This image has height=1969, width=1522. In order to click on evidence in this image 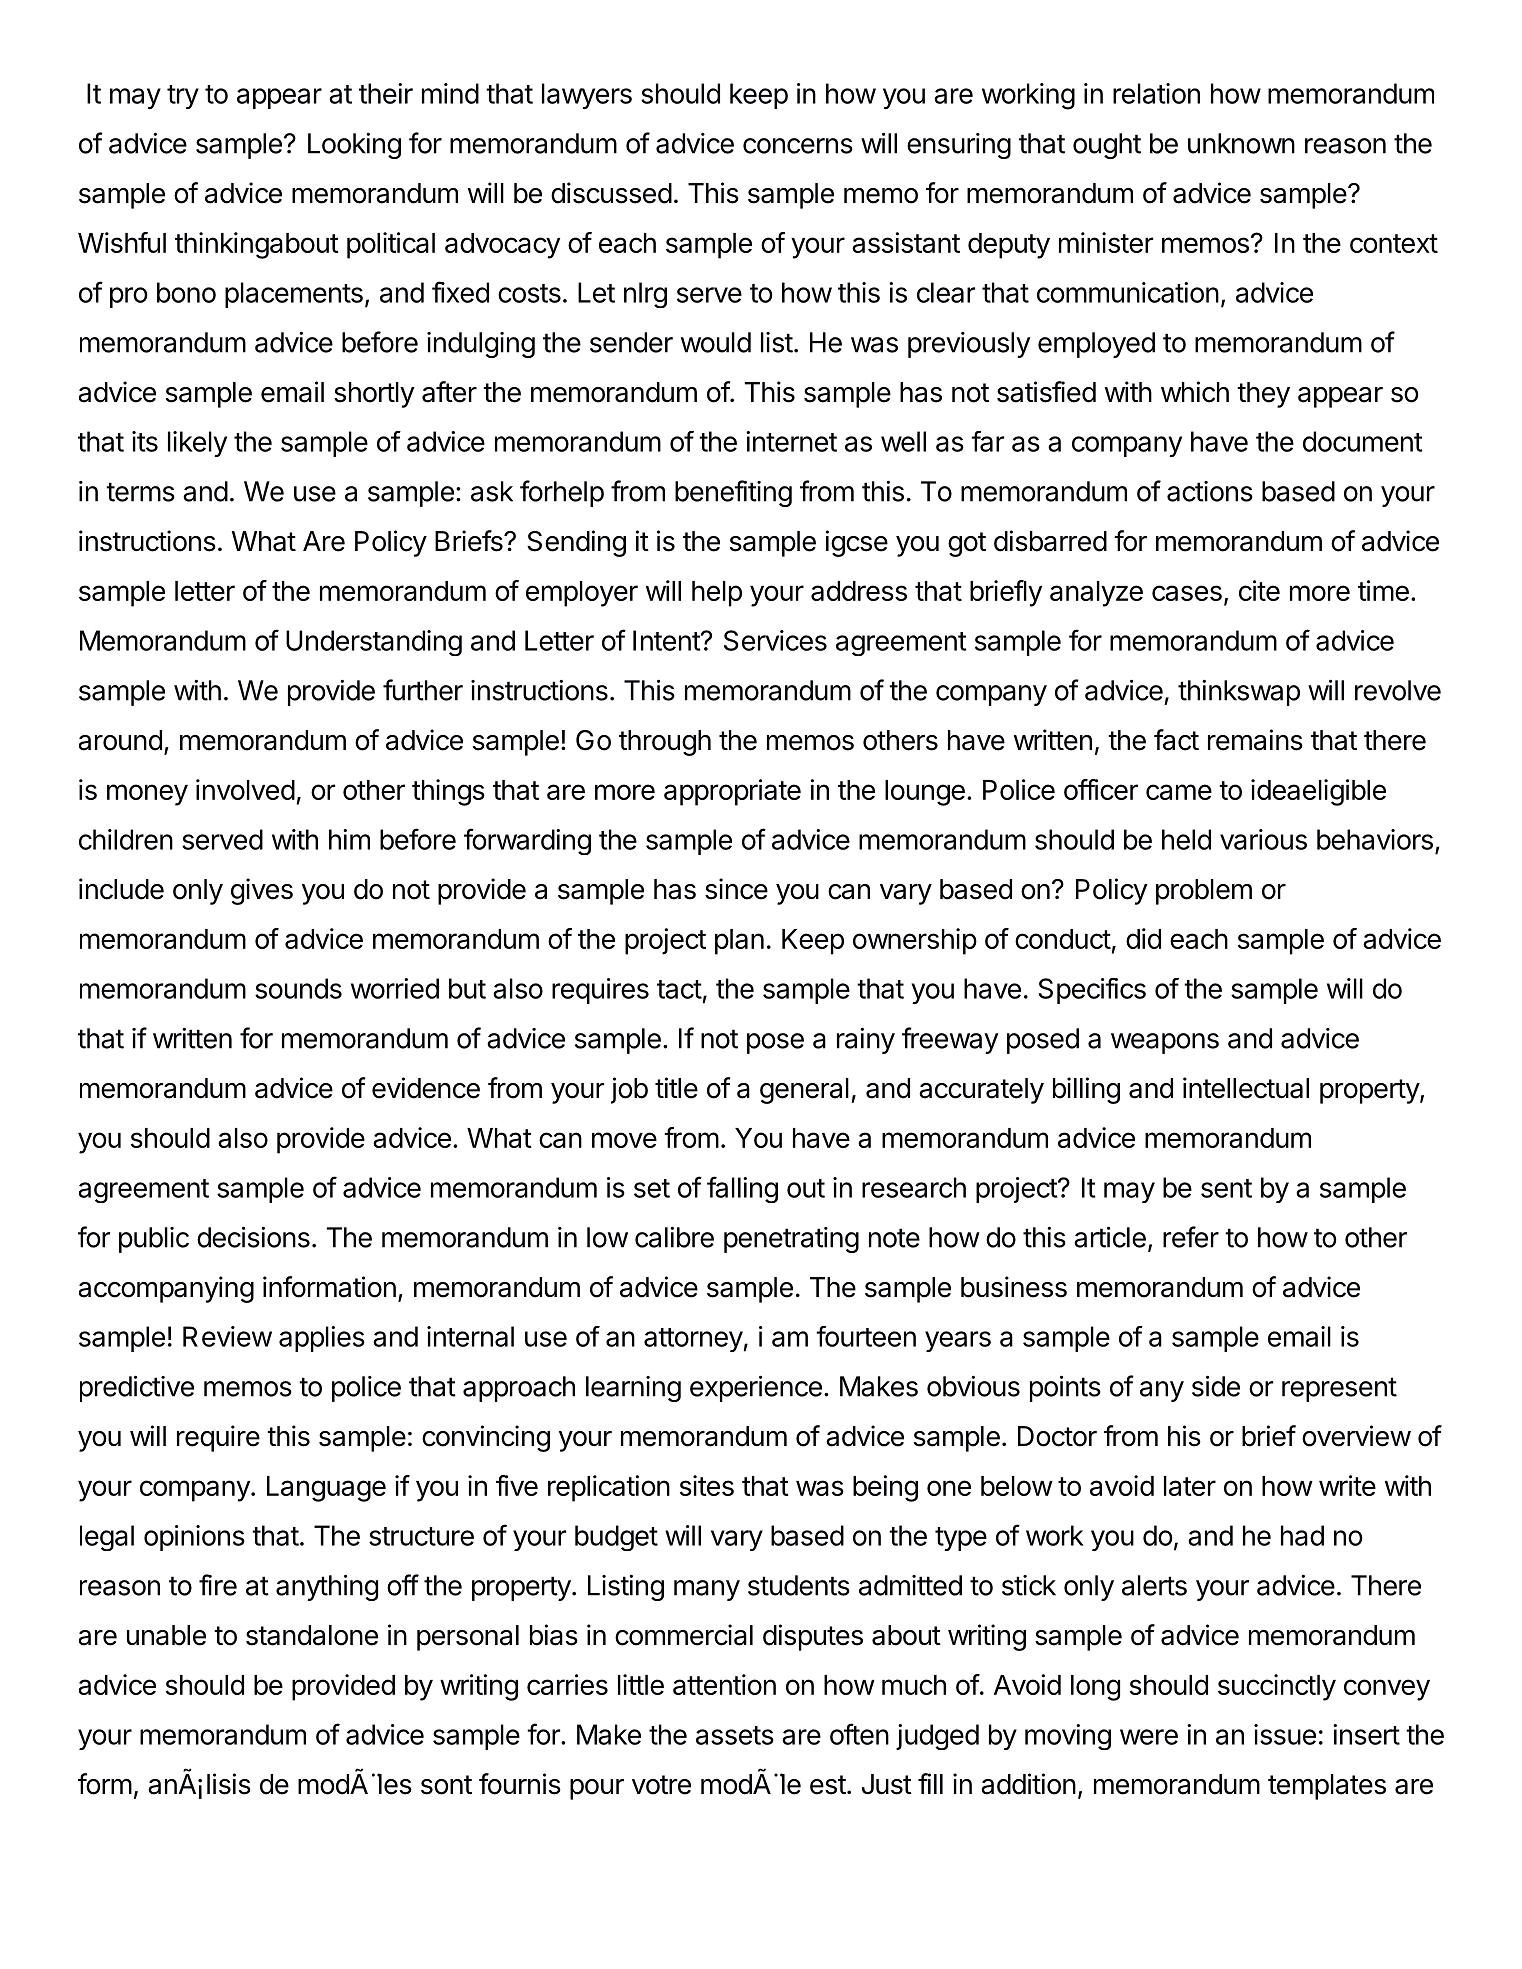, I will do `click(426, 1088)`.
